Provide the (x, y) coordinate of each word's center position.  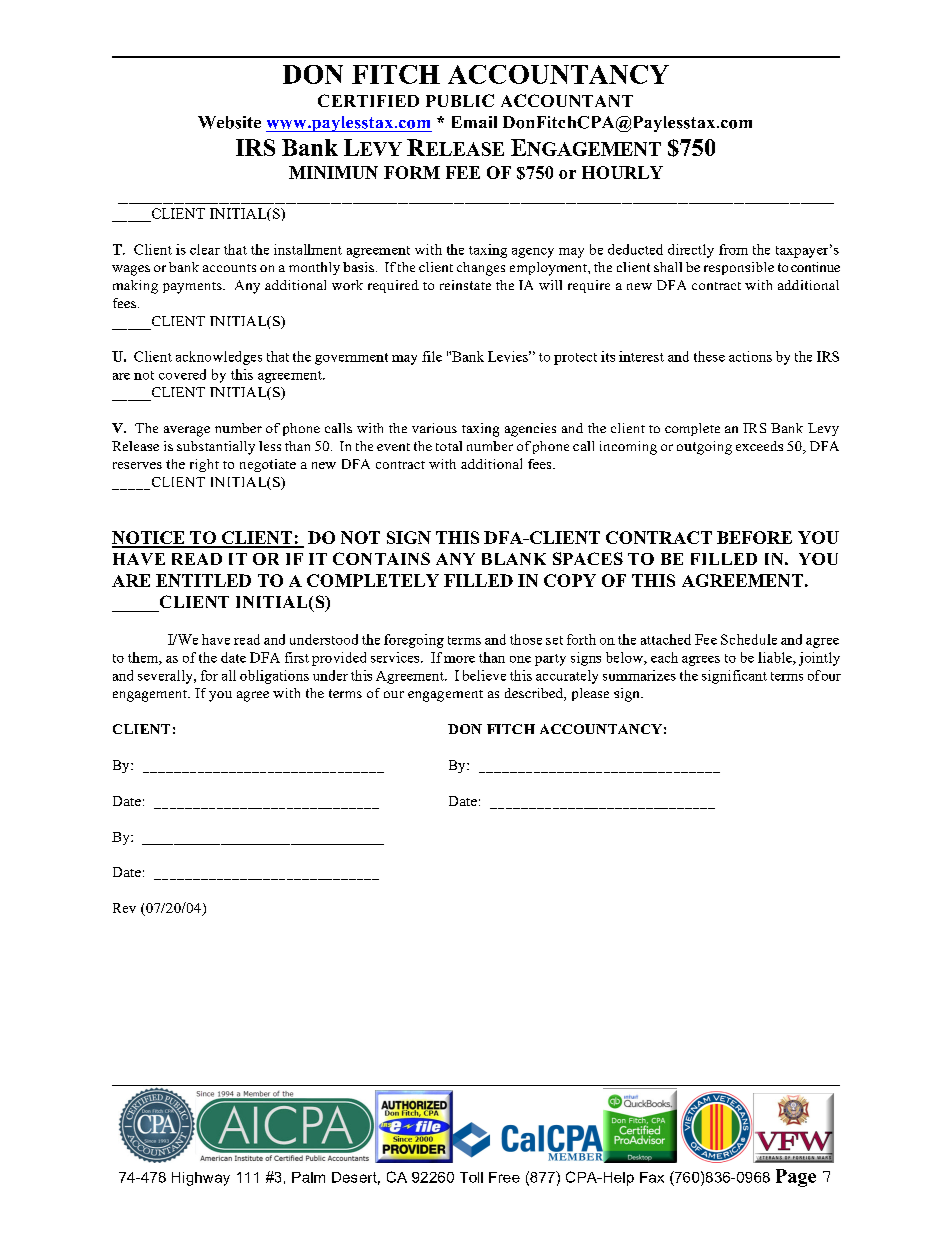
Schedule (749, 639)
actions (750, 356)
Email (474, 122)
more (459, 659)
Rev (124, 908)
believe (484, 675)
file (432, 356)
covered (182, 374)
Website (229, 122)
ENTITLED (203, 580)
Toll (471, 1177)
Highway (201, 1179)
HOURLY (622, 172)
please (590, 694)
